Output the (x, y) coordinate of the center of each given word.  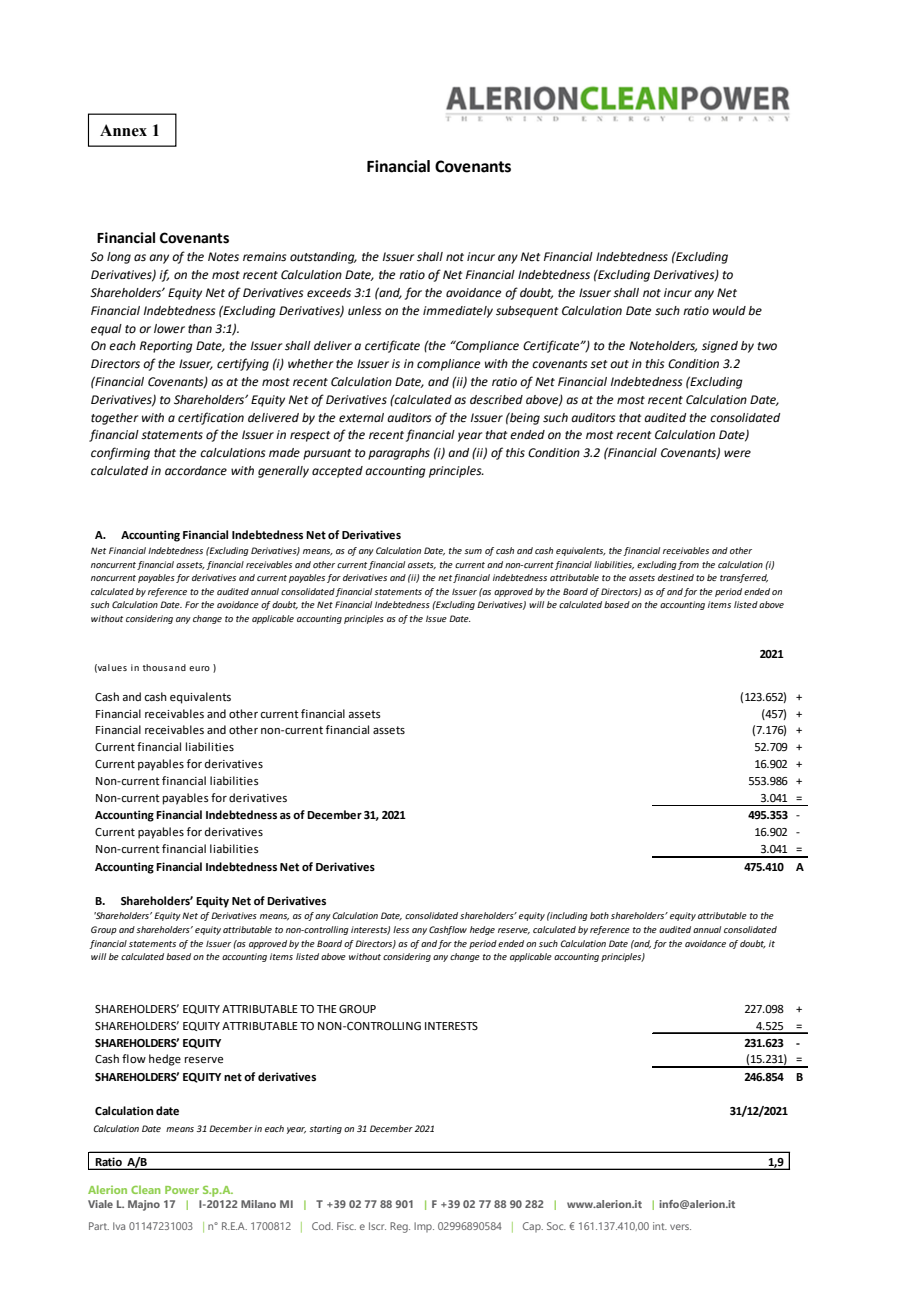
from (688, 565)
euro (199, 668)
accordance (196, 471)
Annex (123, 130)
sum (473, 551)
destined (676, 577)
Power (182, 1190)
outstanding (323, 258)
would (729, 311)
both (599, 915)
